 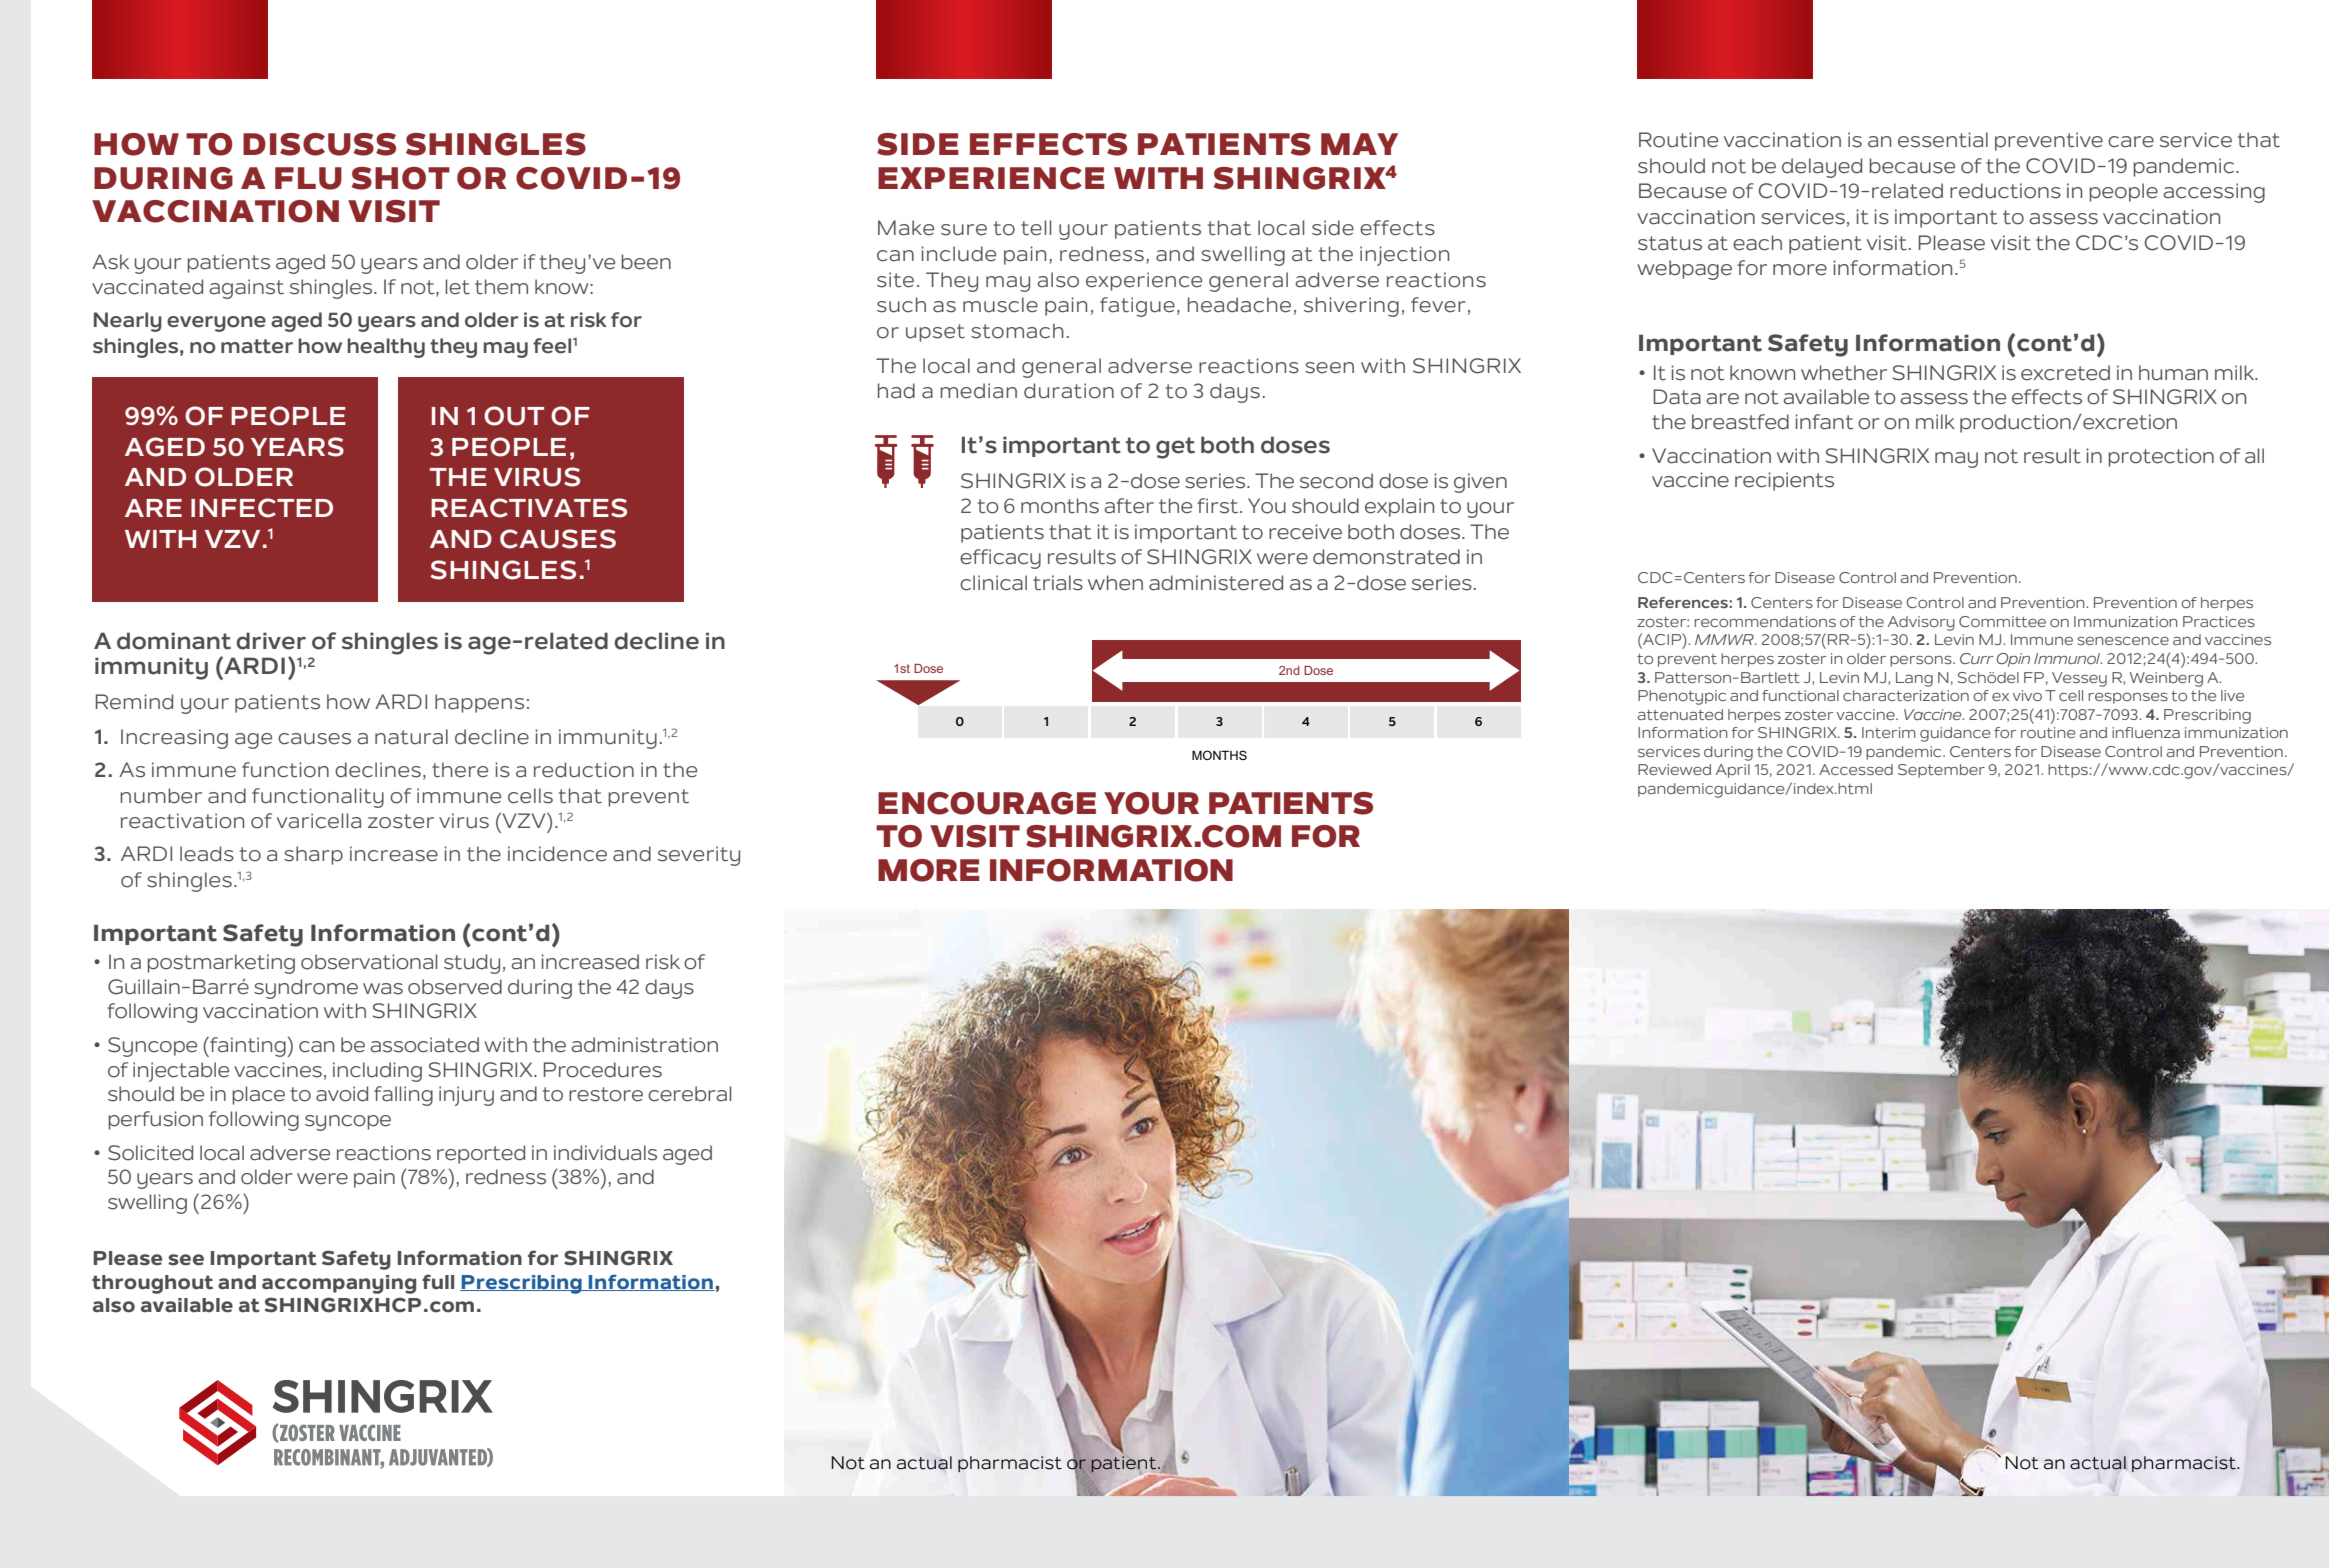 I want to click on ENCOURAGE, so click(x=987, y=803).
